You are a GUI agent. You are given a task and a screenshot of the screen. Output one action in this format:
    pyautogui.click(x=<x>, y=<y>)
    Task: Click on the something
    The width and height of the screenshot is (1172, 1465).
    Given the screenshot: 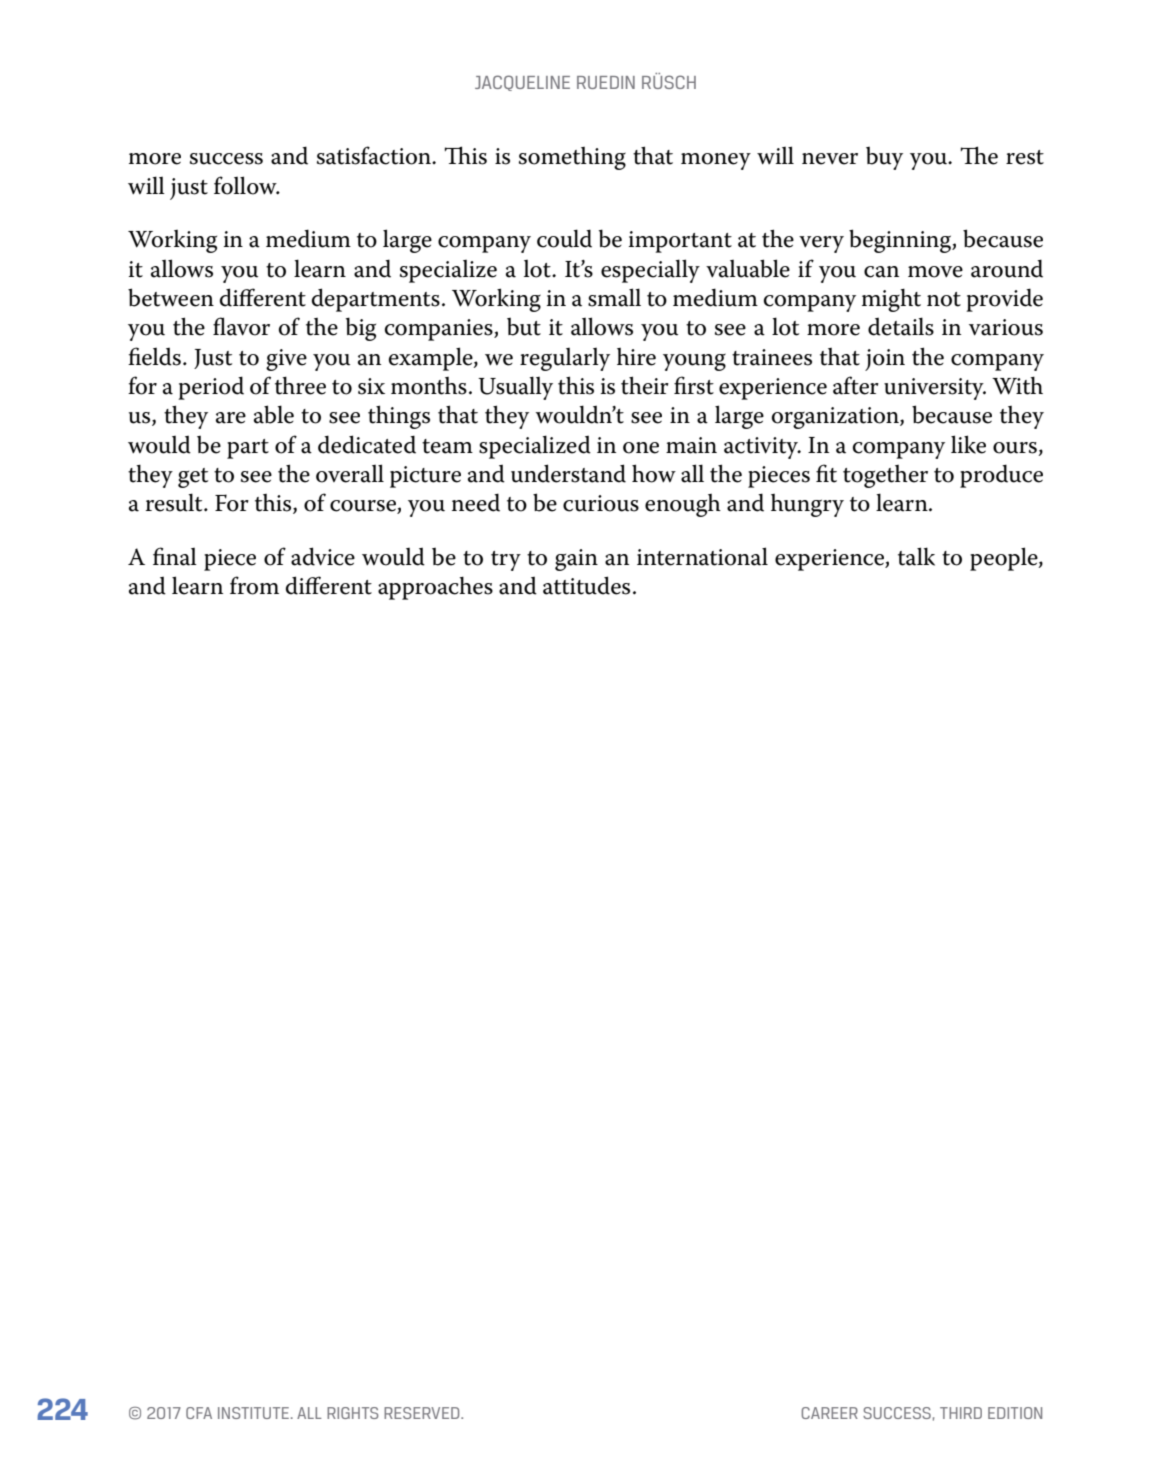 What is the action you would take?
    pyautogui.click(x=572, y=158)
